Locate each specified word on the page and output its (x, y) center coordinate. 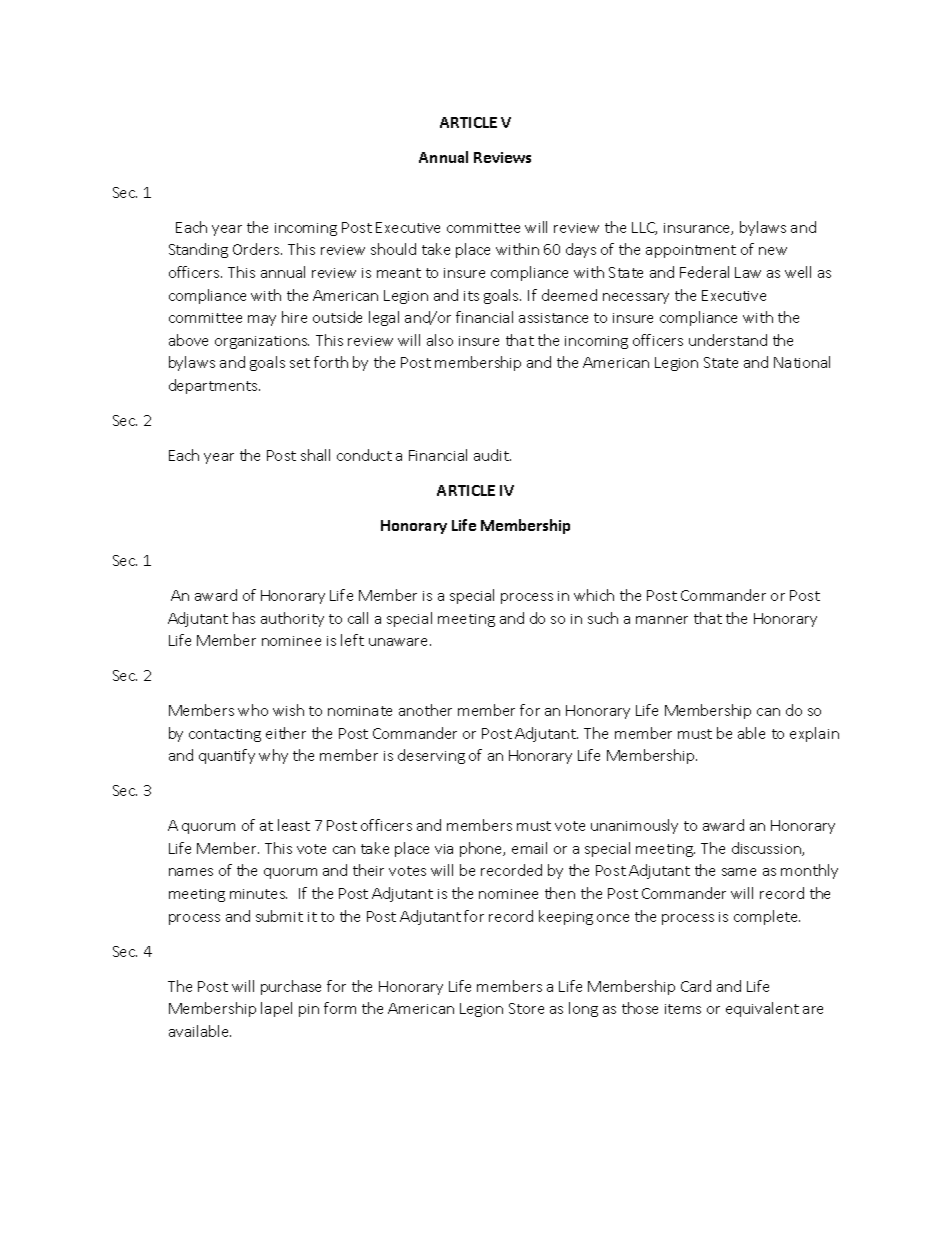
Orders (257, 249)
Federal (704, 272)
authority (292, 619)
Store (526, 1008)
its (471, 296)
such (603, 618)
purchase (291, 987)
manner (662, 620)
